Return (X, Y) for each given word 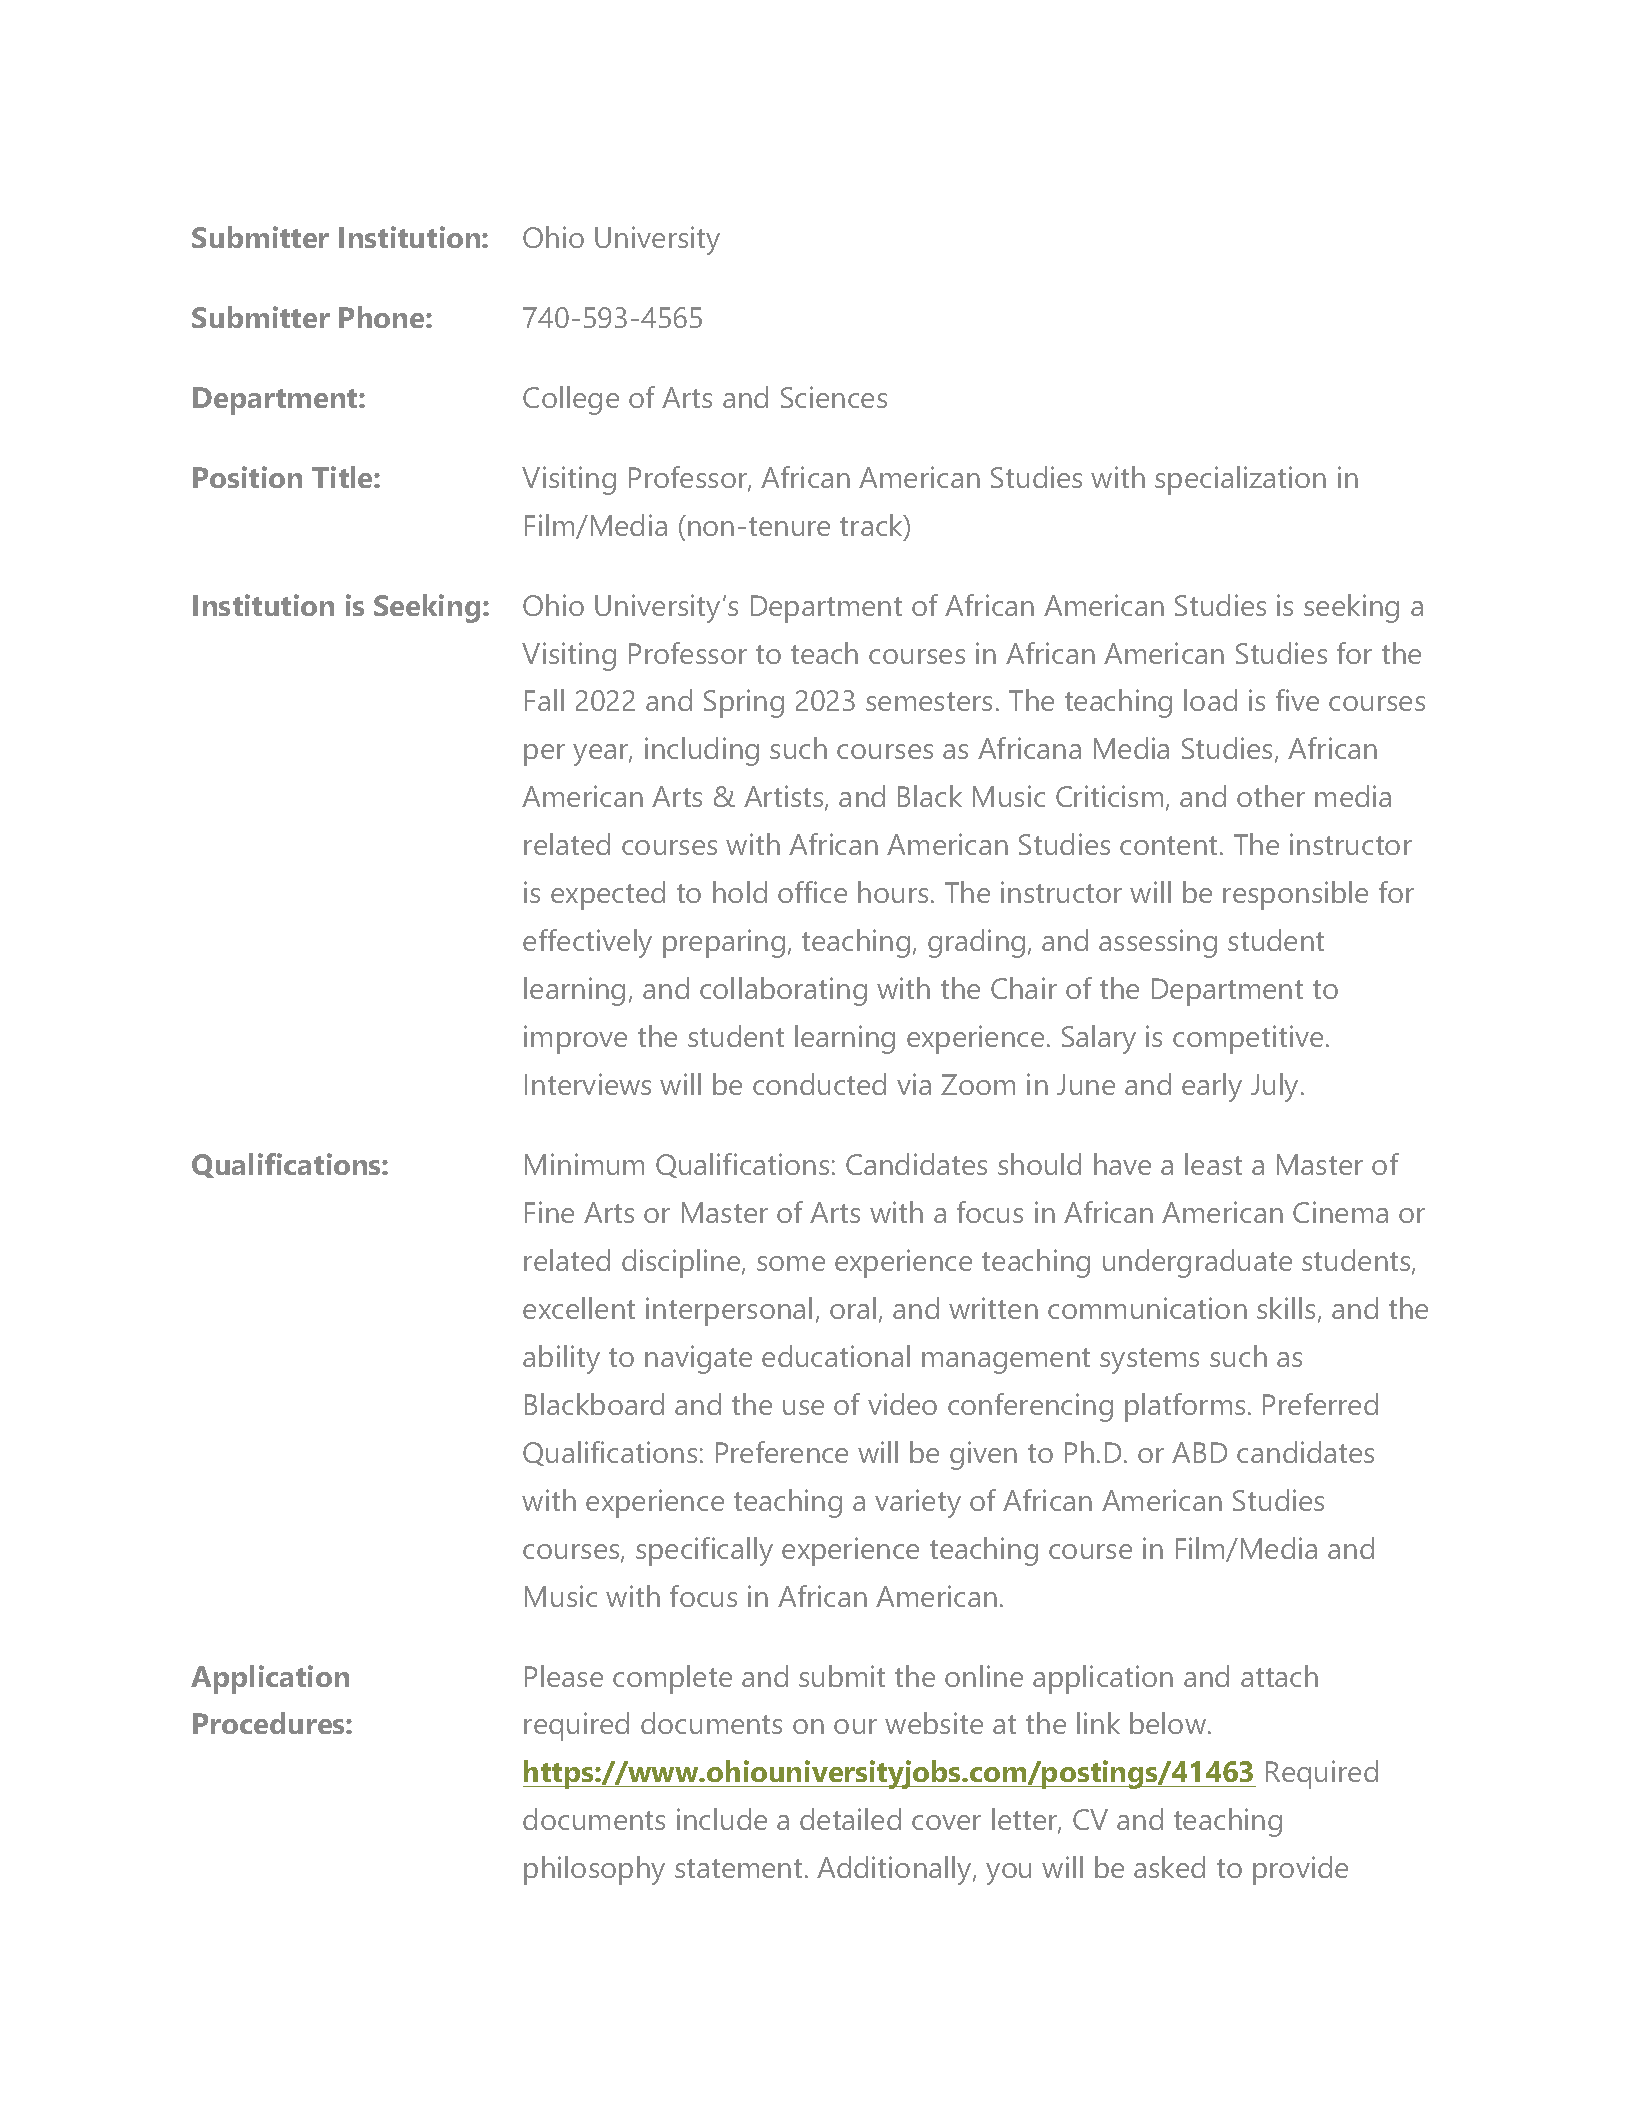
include (722, 1819)
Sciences (834, 397)
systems (1149, 1361)
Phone (383, 317)
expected (608, 895)
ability (561, 1359)
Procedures (270, 1723)
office (812, 892)
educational (836, 1356)
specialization (1240, 480)
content (1168, 845)
